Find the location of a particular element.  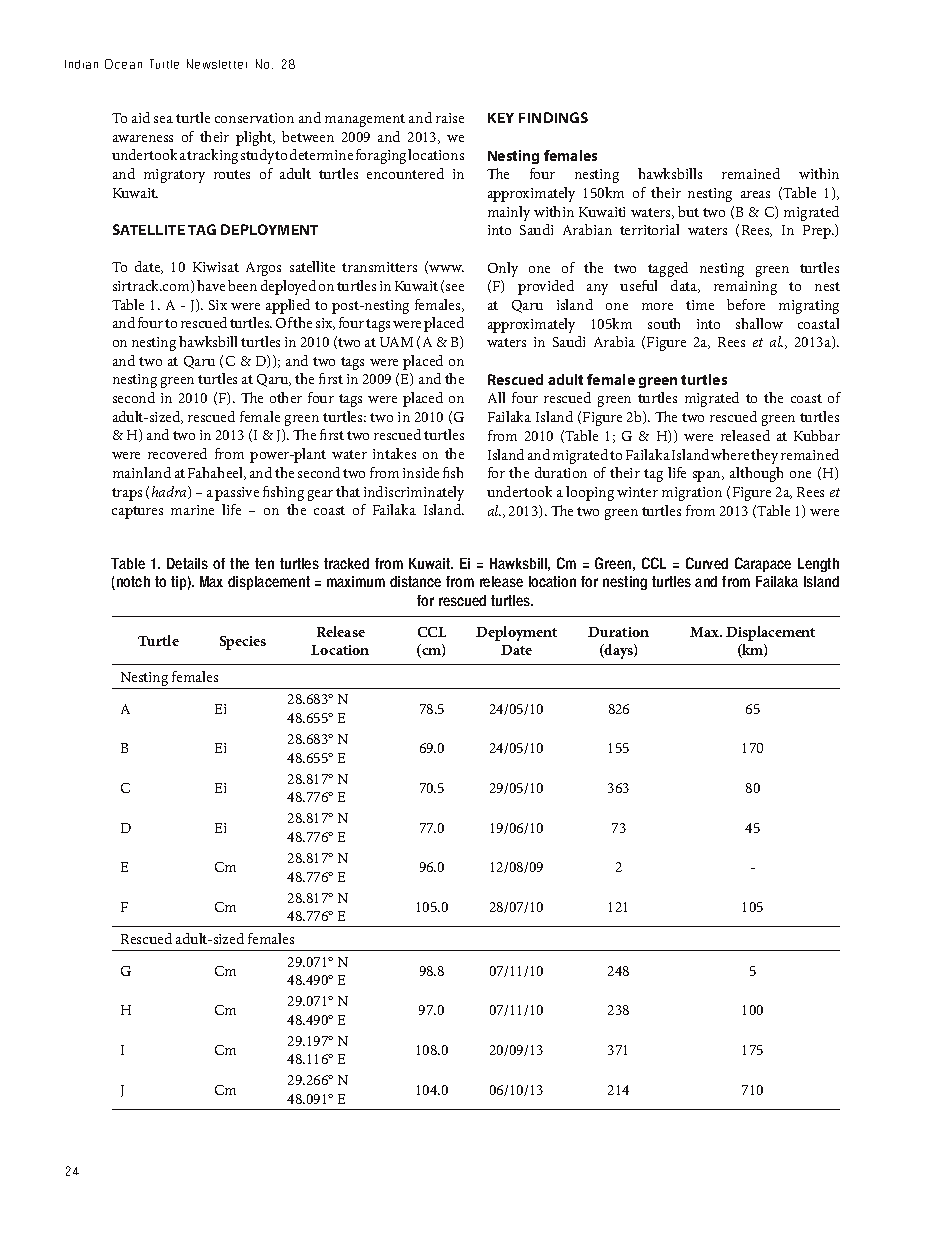

Species is located at coordinates (243, 643).
